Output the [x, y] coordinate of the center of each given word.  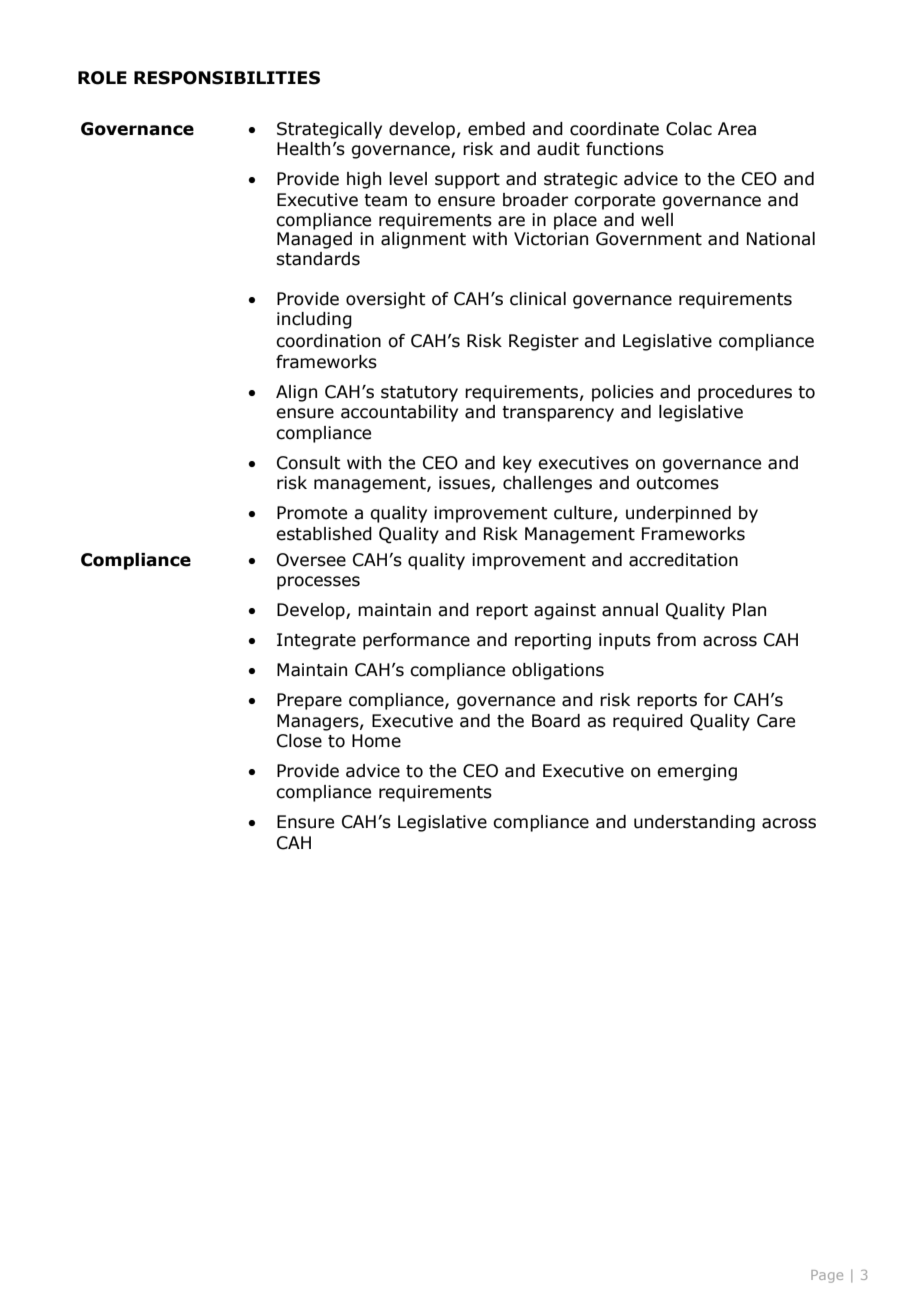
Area [737, 129]
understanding [694, 823]
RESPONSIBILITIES [227, 78]
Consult [308, 463]
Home [376, 741]
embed [496, 129]
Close [299, 741]
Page [827, 1276]
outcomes [677, 483]
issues [465, 484]
